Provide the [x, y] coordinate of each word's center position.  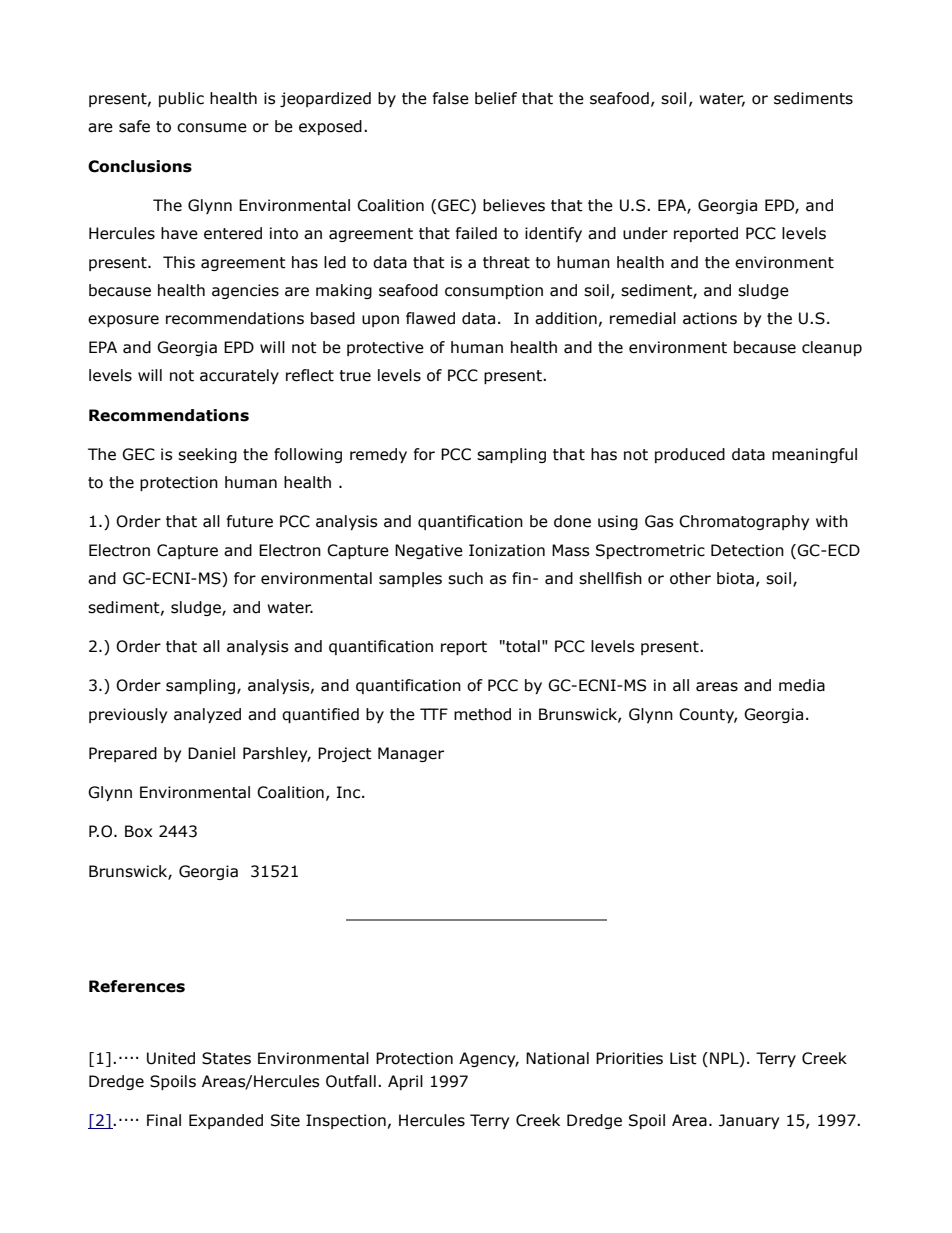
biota [735, 578]
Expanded [226, 1121]
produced [690, 455]
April [405, 1082]
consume [212, 128]
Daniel [211, 753]
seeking [207, 455]
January [749, 1121]
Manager [411, 754]
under [645, 233]
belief [496, 98]
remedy [378, 455]
